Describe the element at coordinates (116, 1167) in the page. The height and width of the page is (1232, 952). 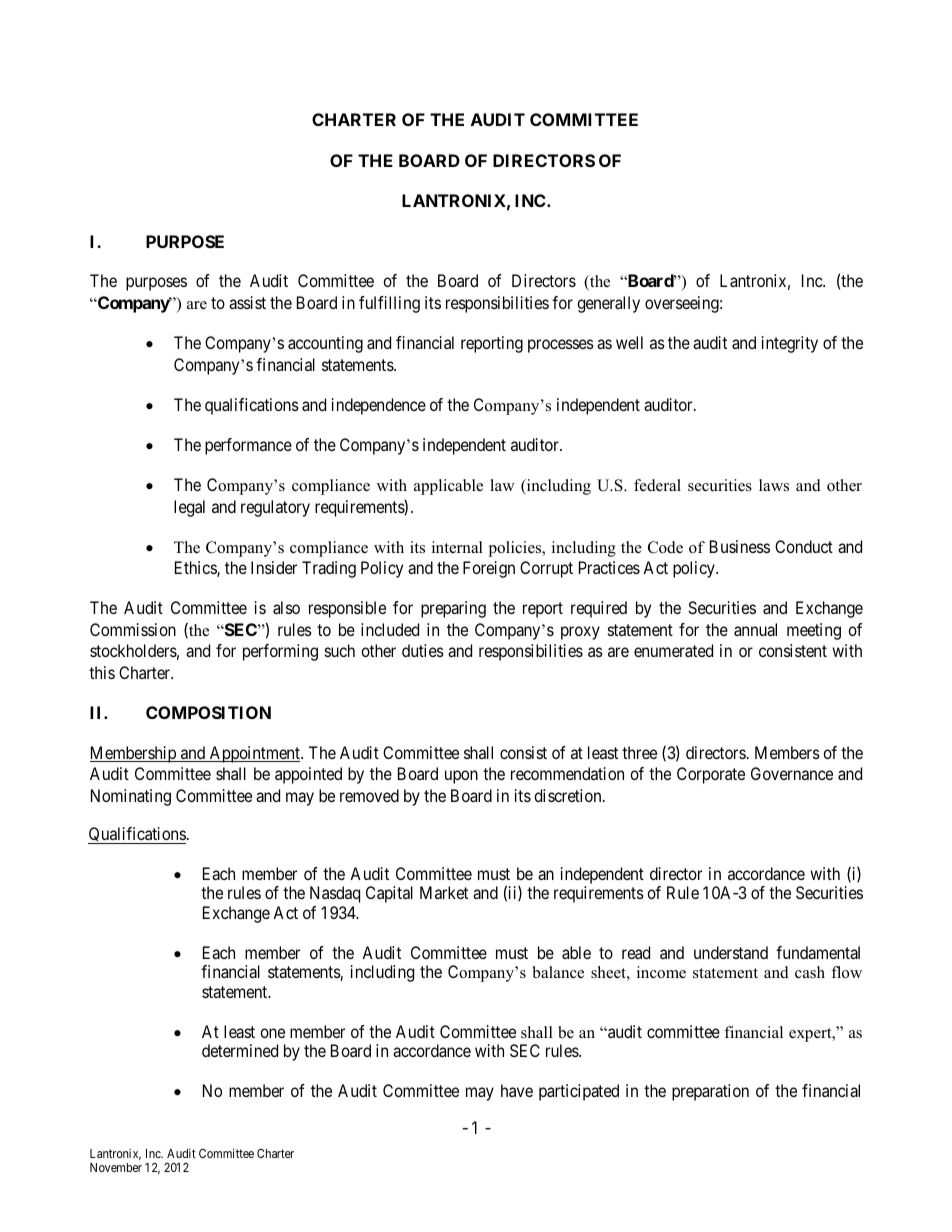
I see `November` at that location.
